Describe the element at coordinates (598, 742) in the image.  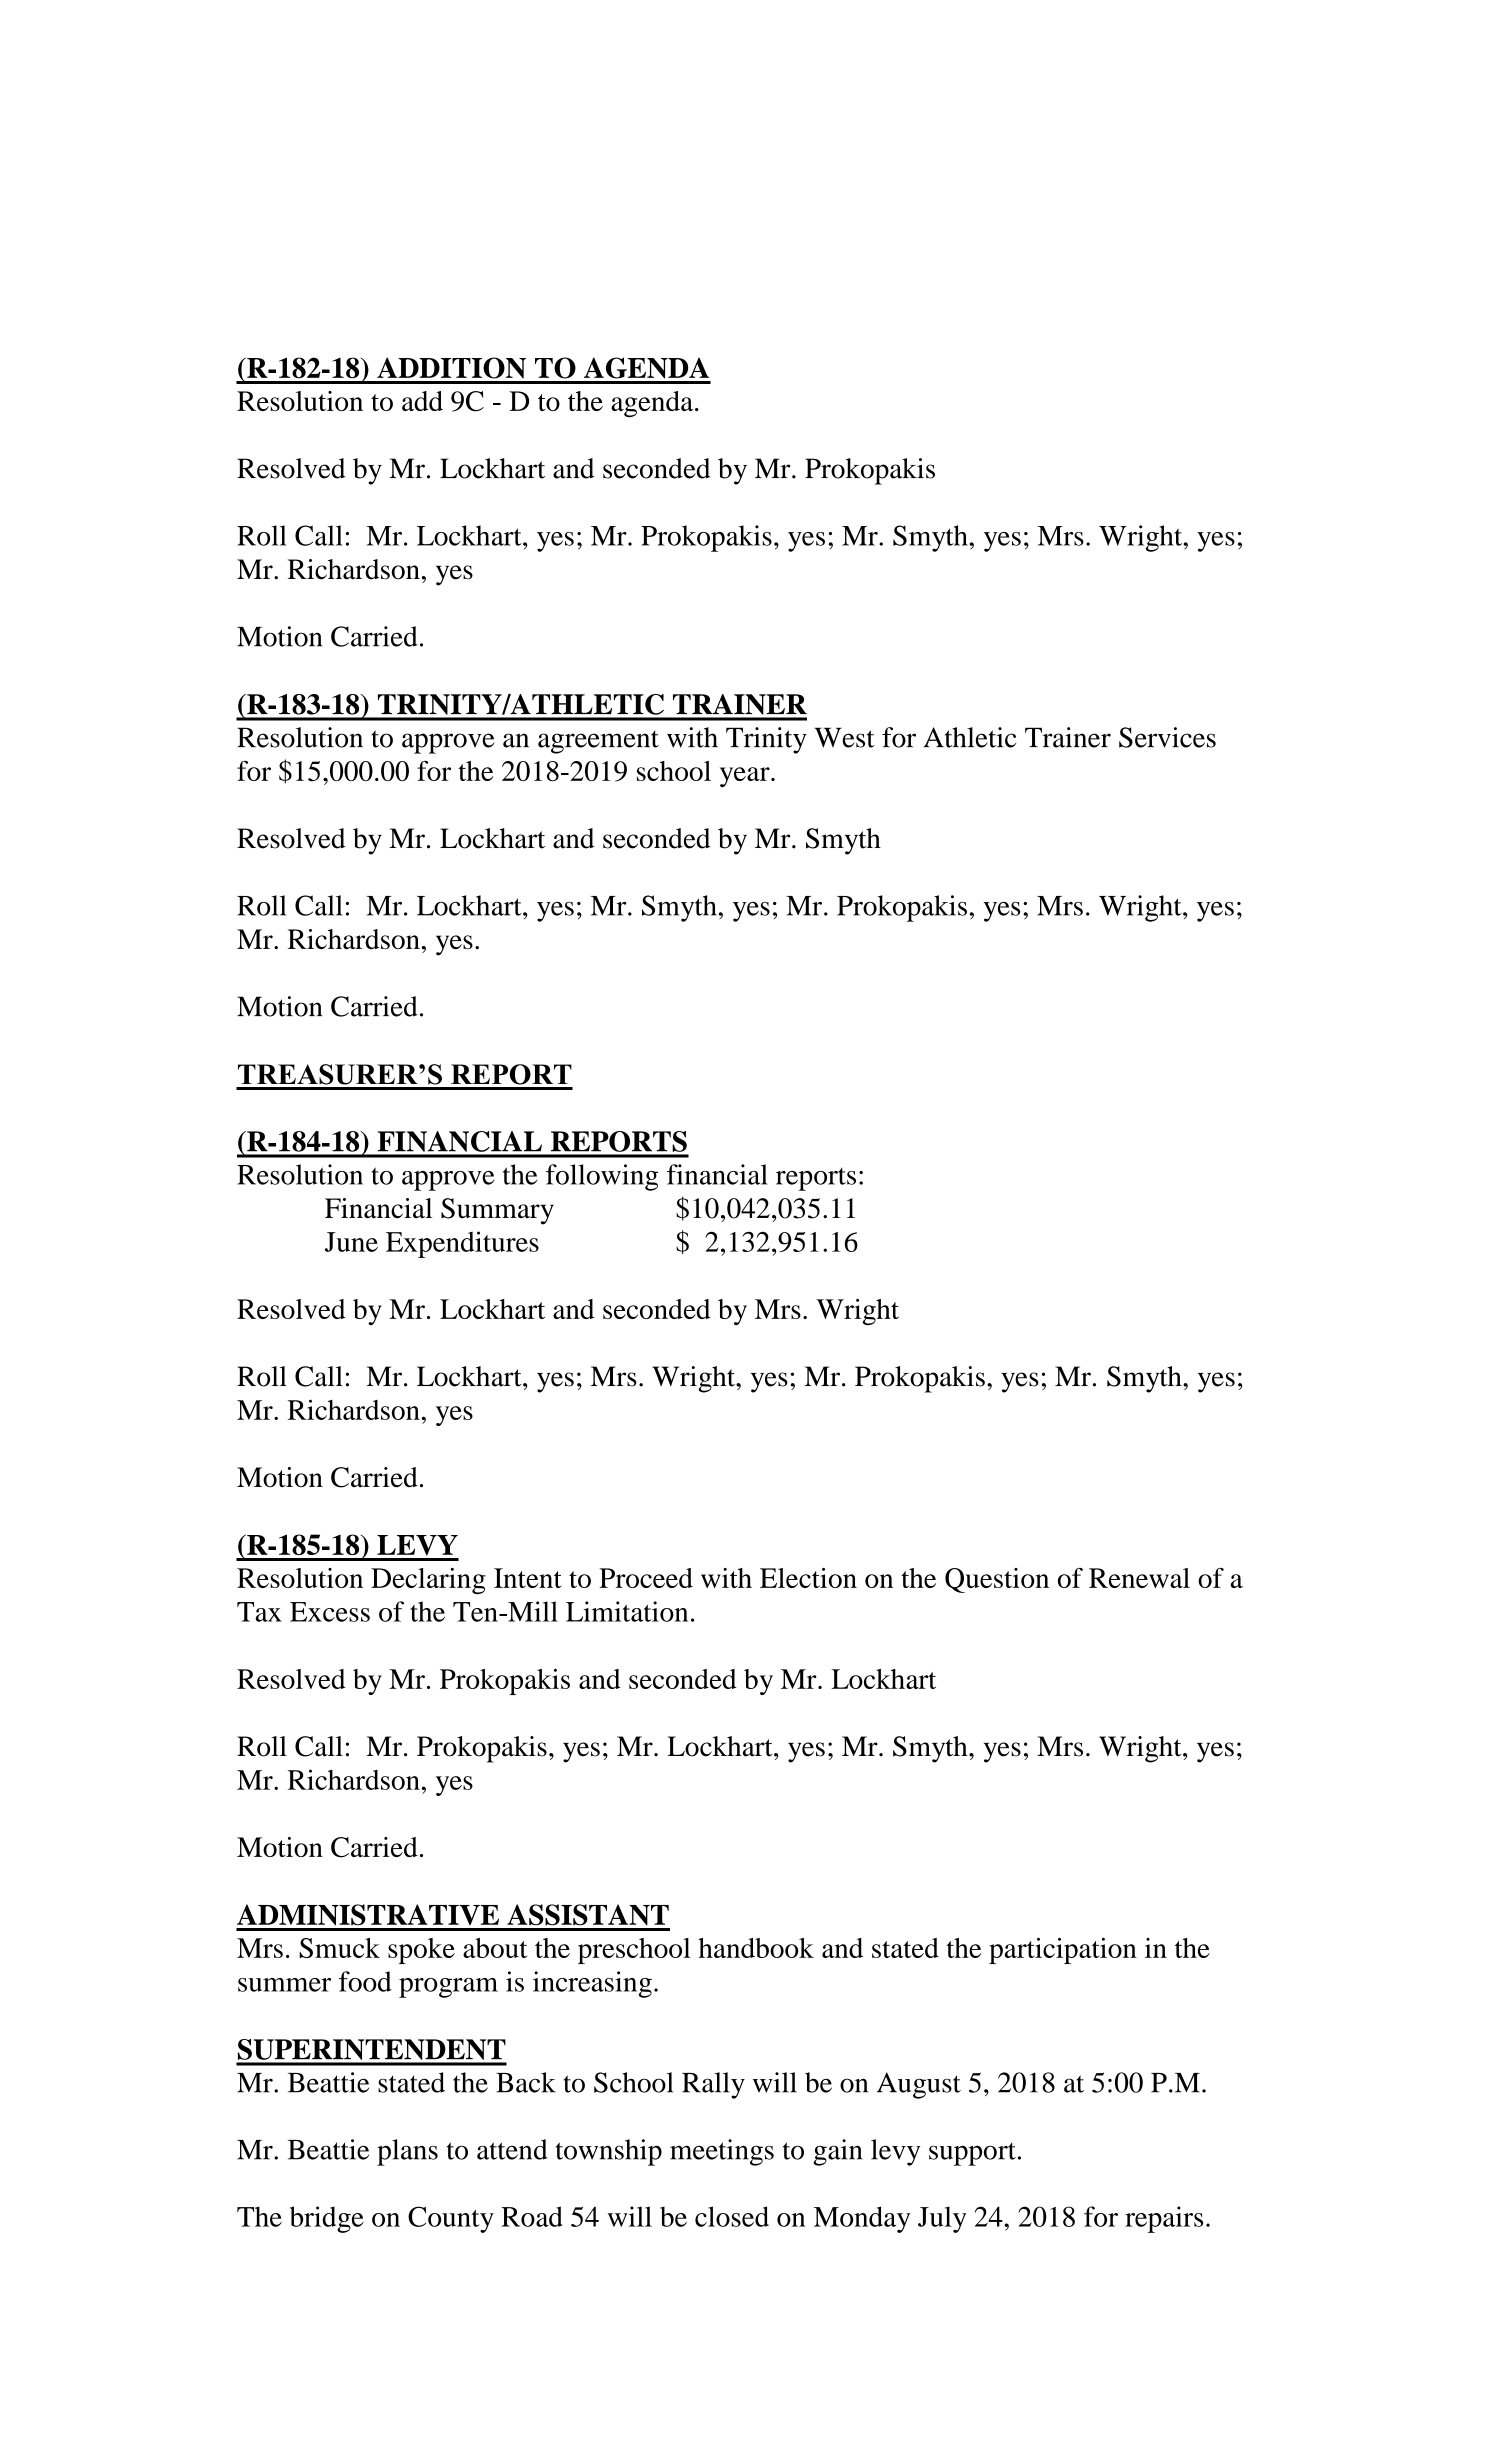
I see `agreement` at that location.
